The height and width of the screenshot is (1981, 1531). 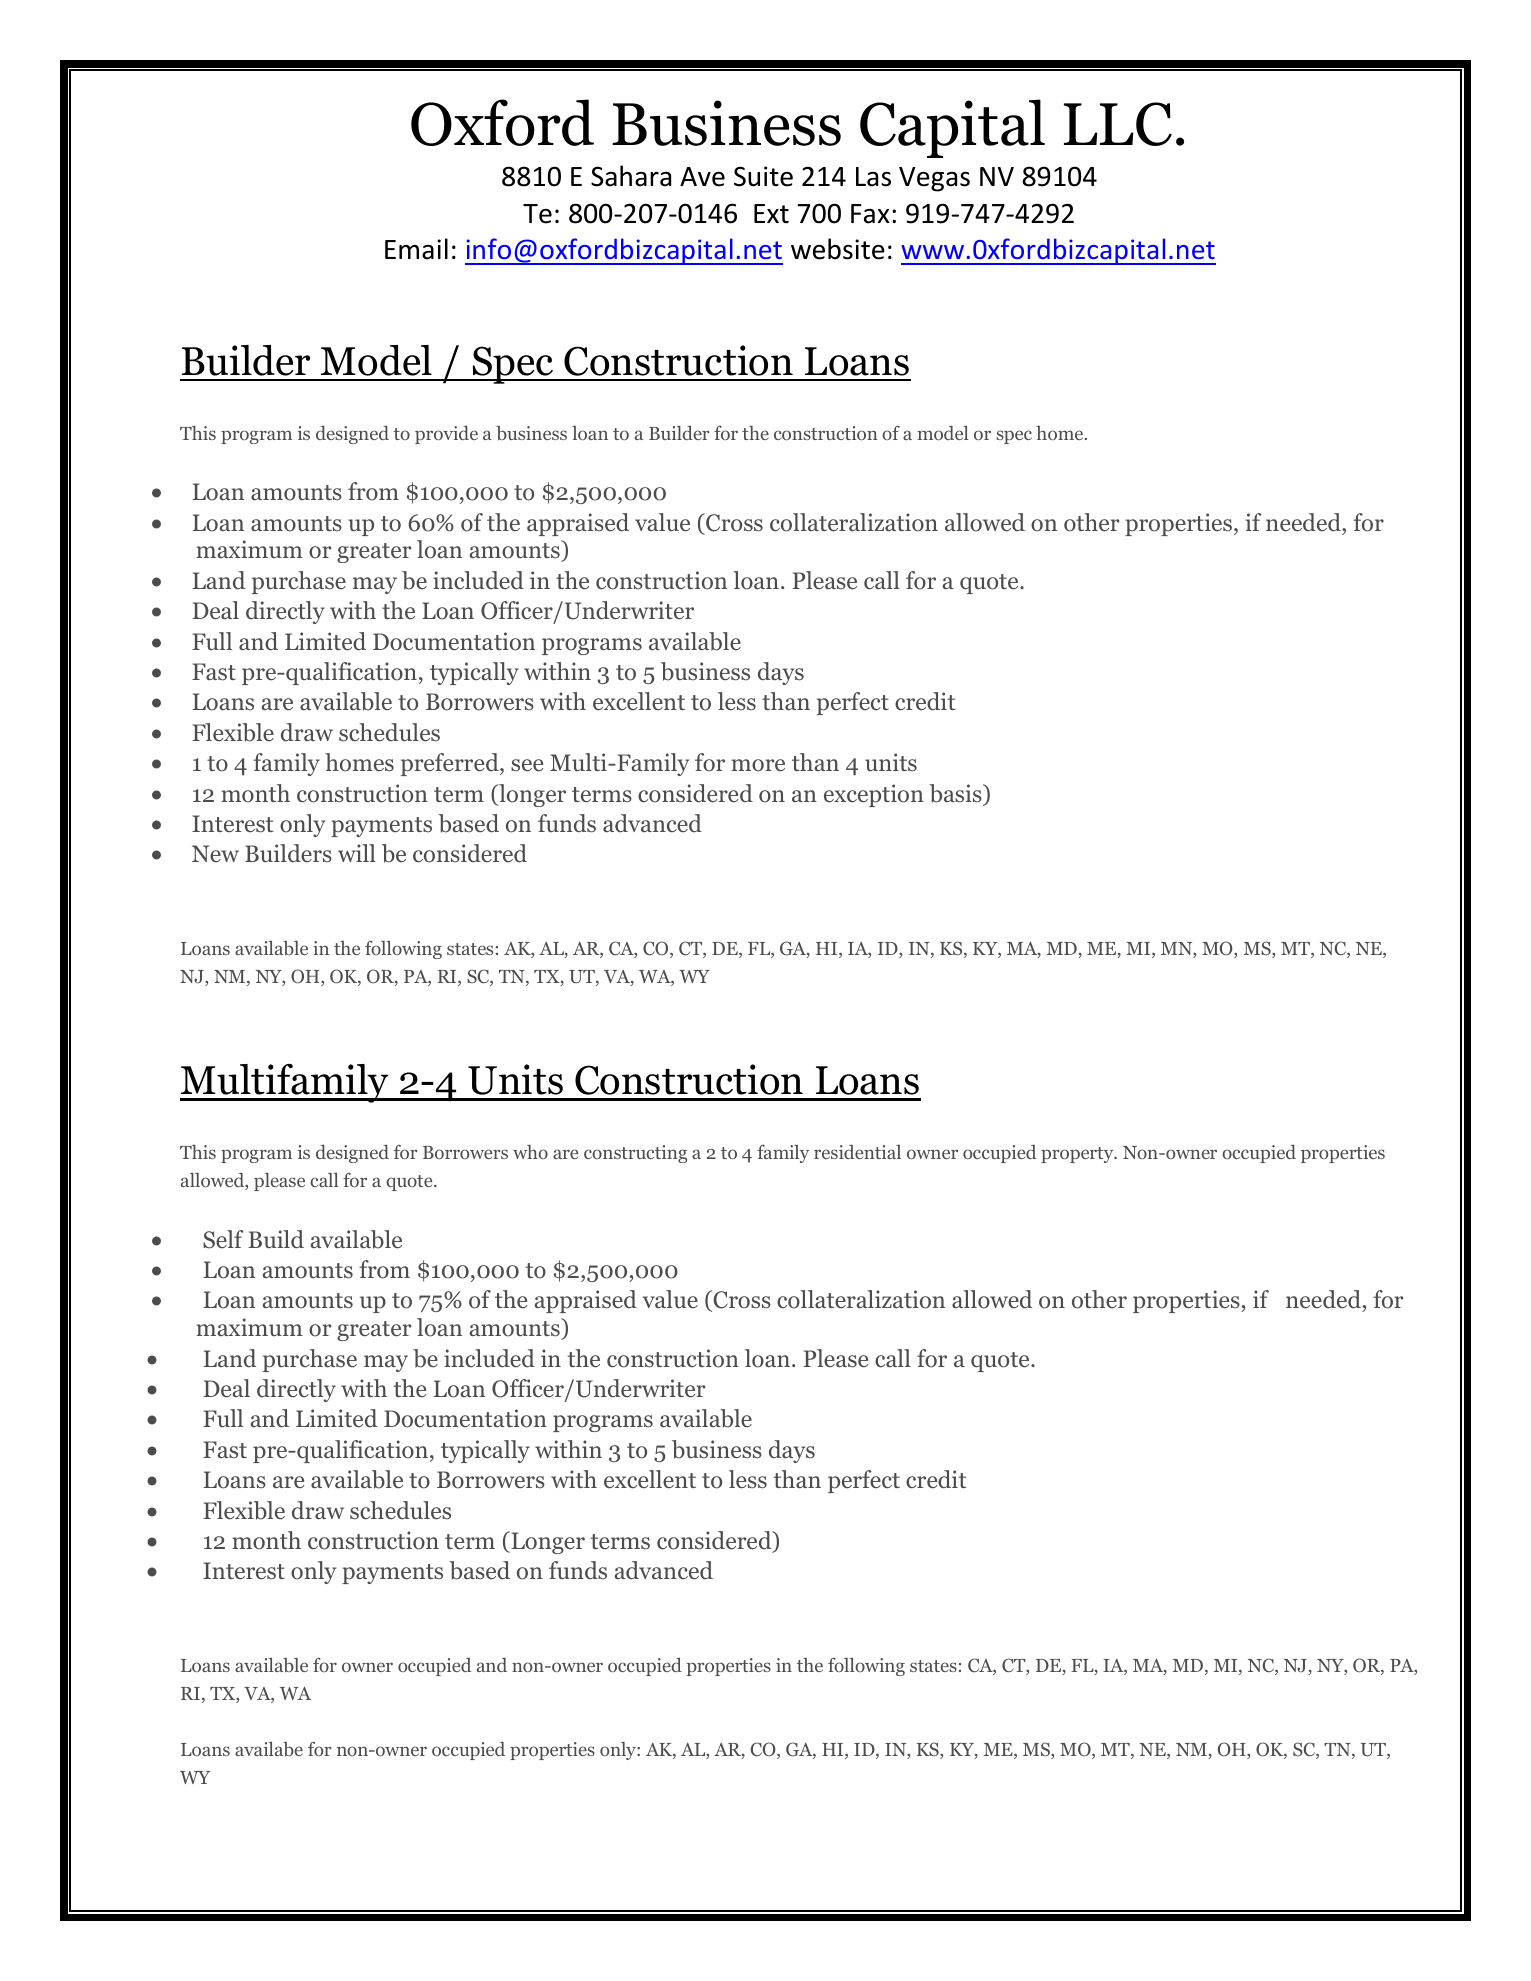 What do you see at coordinates (857, 1152) in the screenshot?
I see `residential` at bounding box center [857, 1152].
